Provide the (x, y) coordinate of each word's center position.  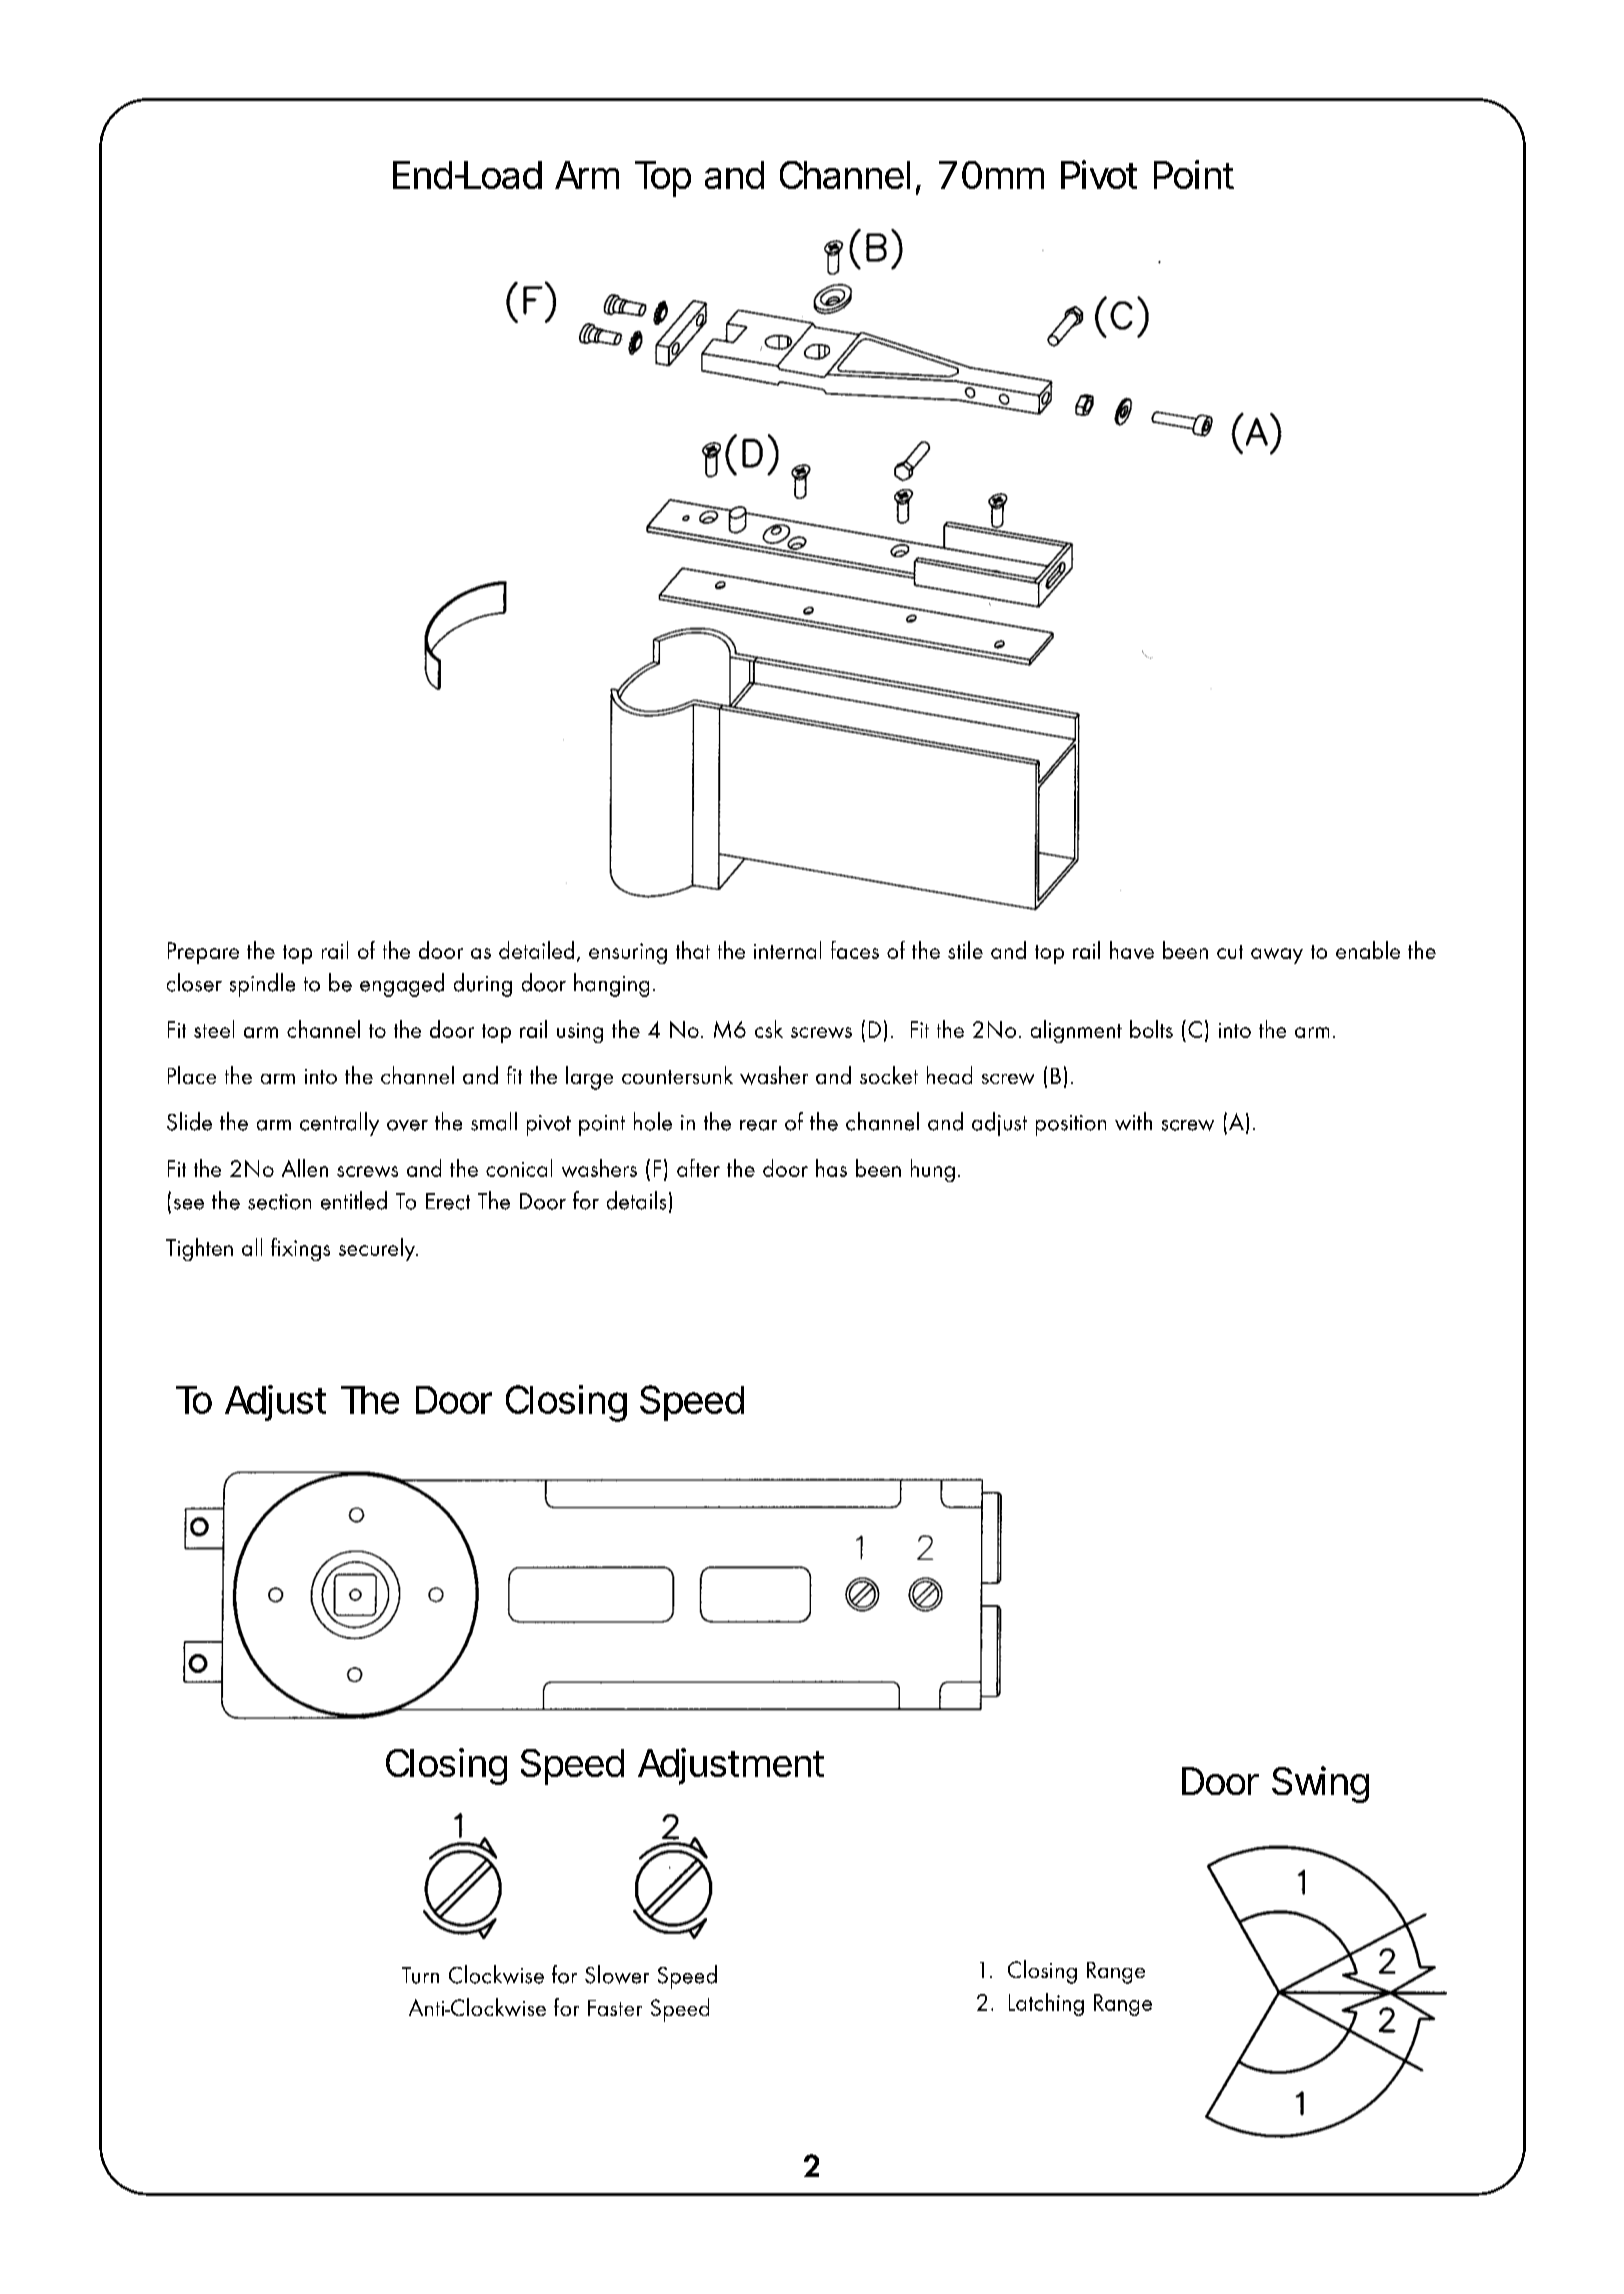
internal (787, 950)
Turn (420, 1975)
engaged (402, 985)
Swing (1320, 1784)
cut (1230, 952)
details (636, 1200)
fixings (300, 1249)
